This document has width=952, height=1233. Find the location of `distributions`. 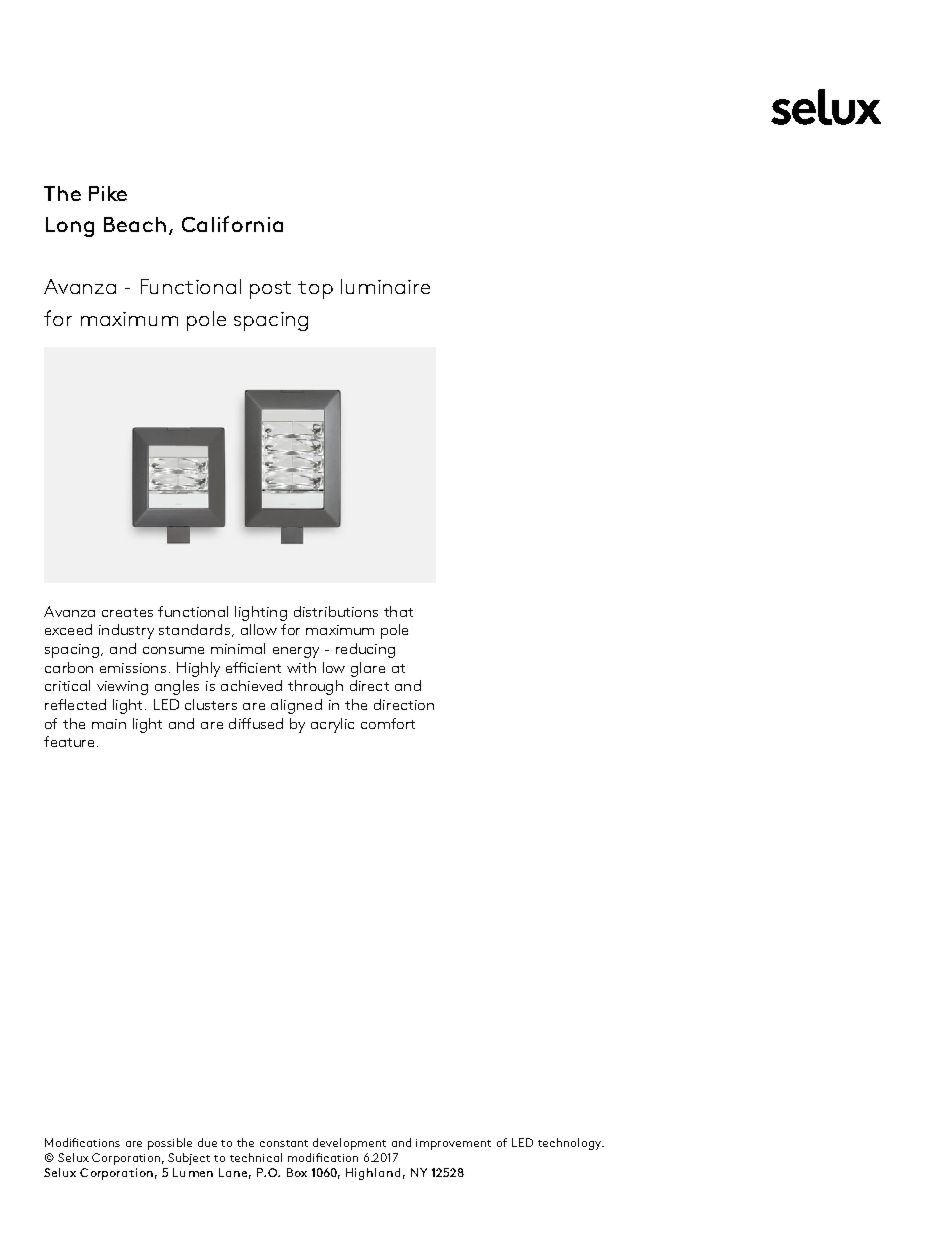

distributions is located at coordinates (336, 611).
